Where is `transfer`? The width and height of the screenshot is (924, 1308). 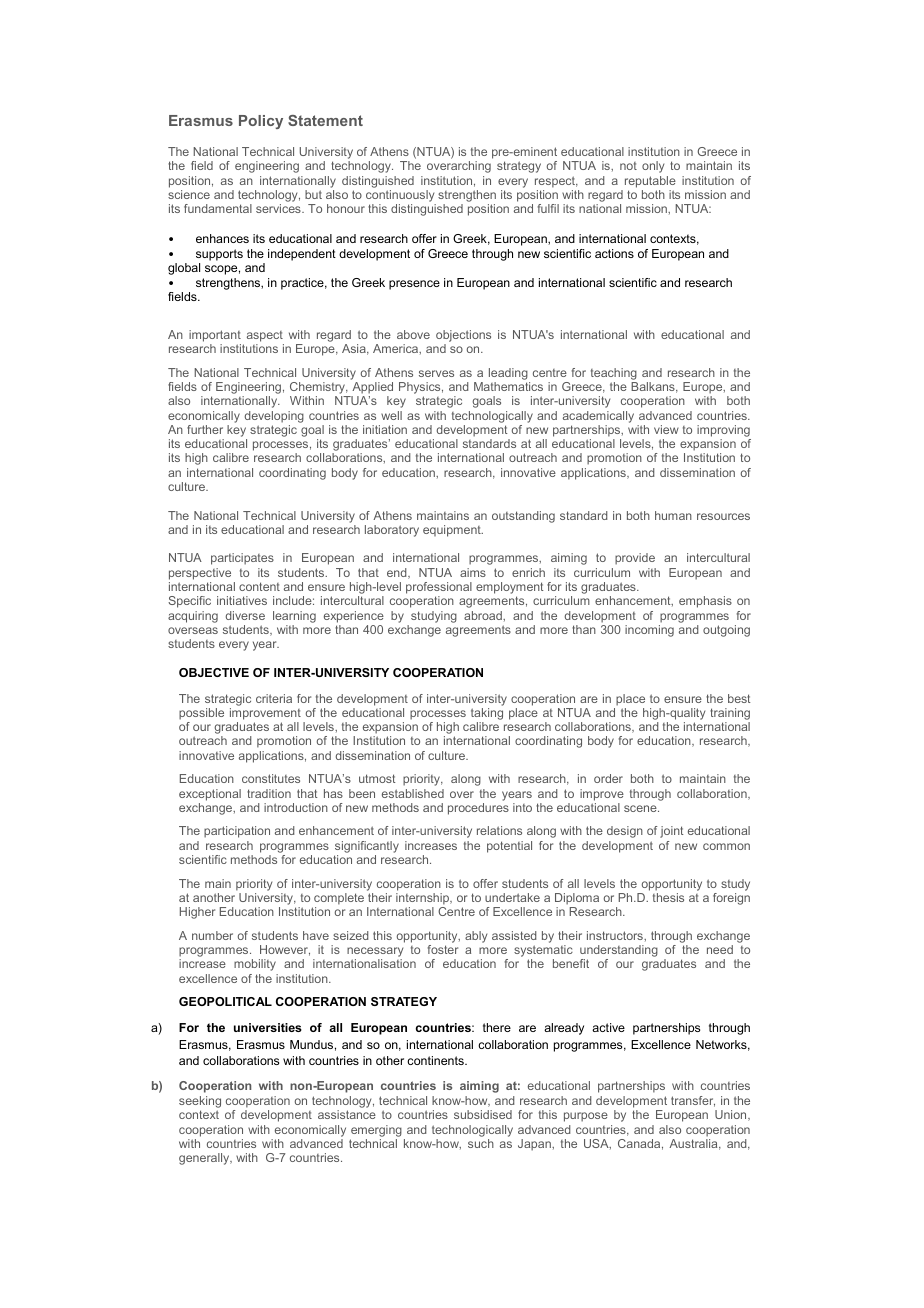
transfer is located at coordinates (693, 1101).
